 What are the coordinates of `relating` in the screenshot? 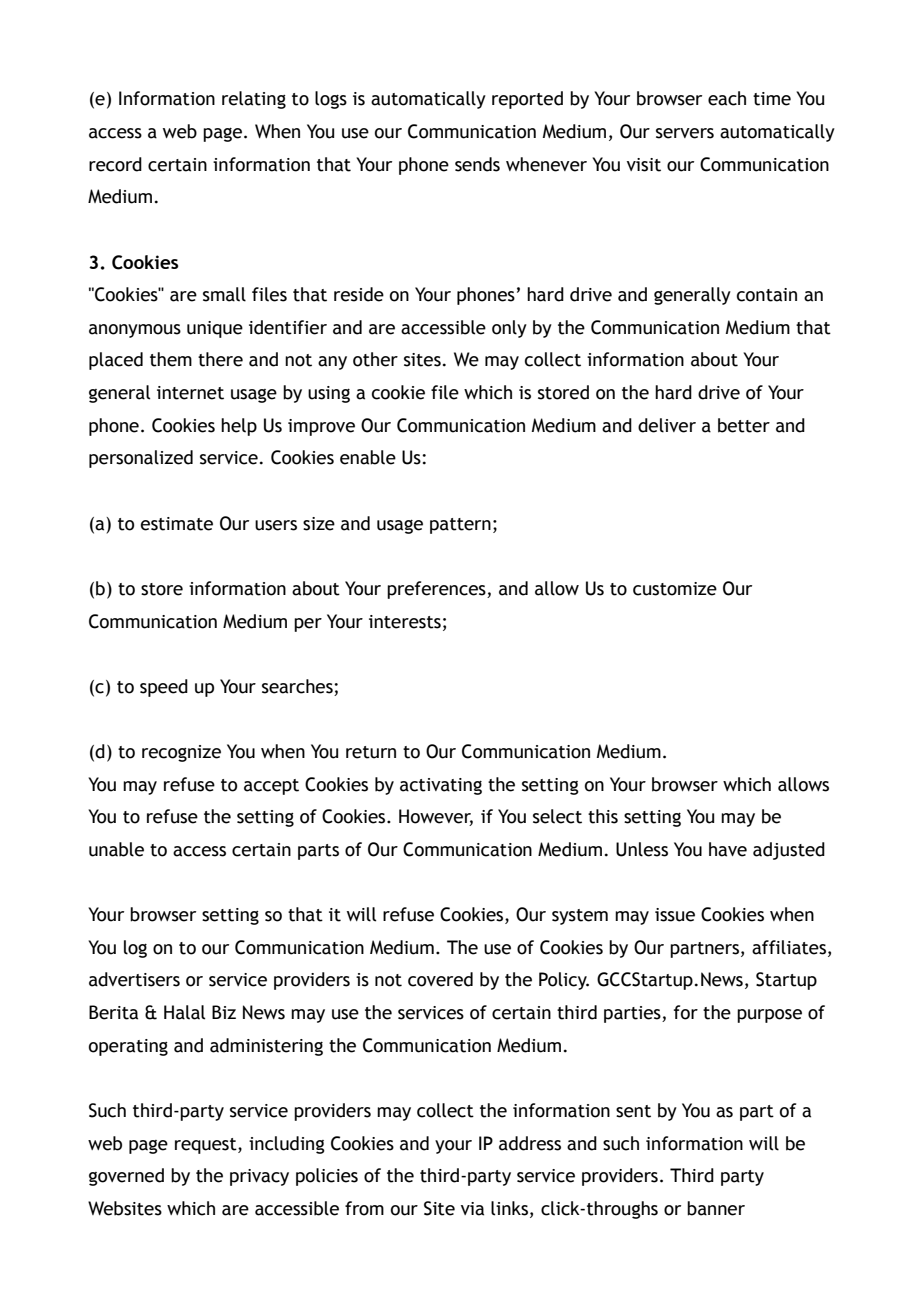 It's located at (254, 100).
